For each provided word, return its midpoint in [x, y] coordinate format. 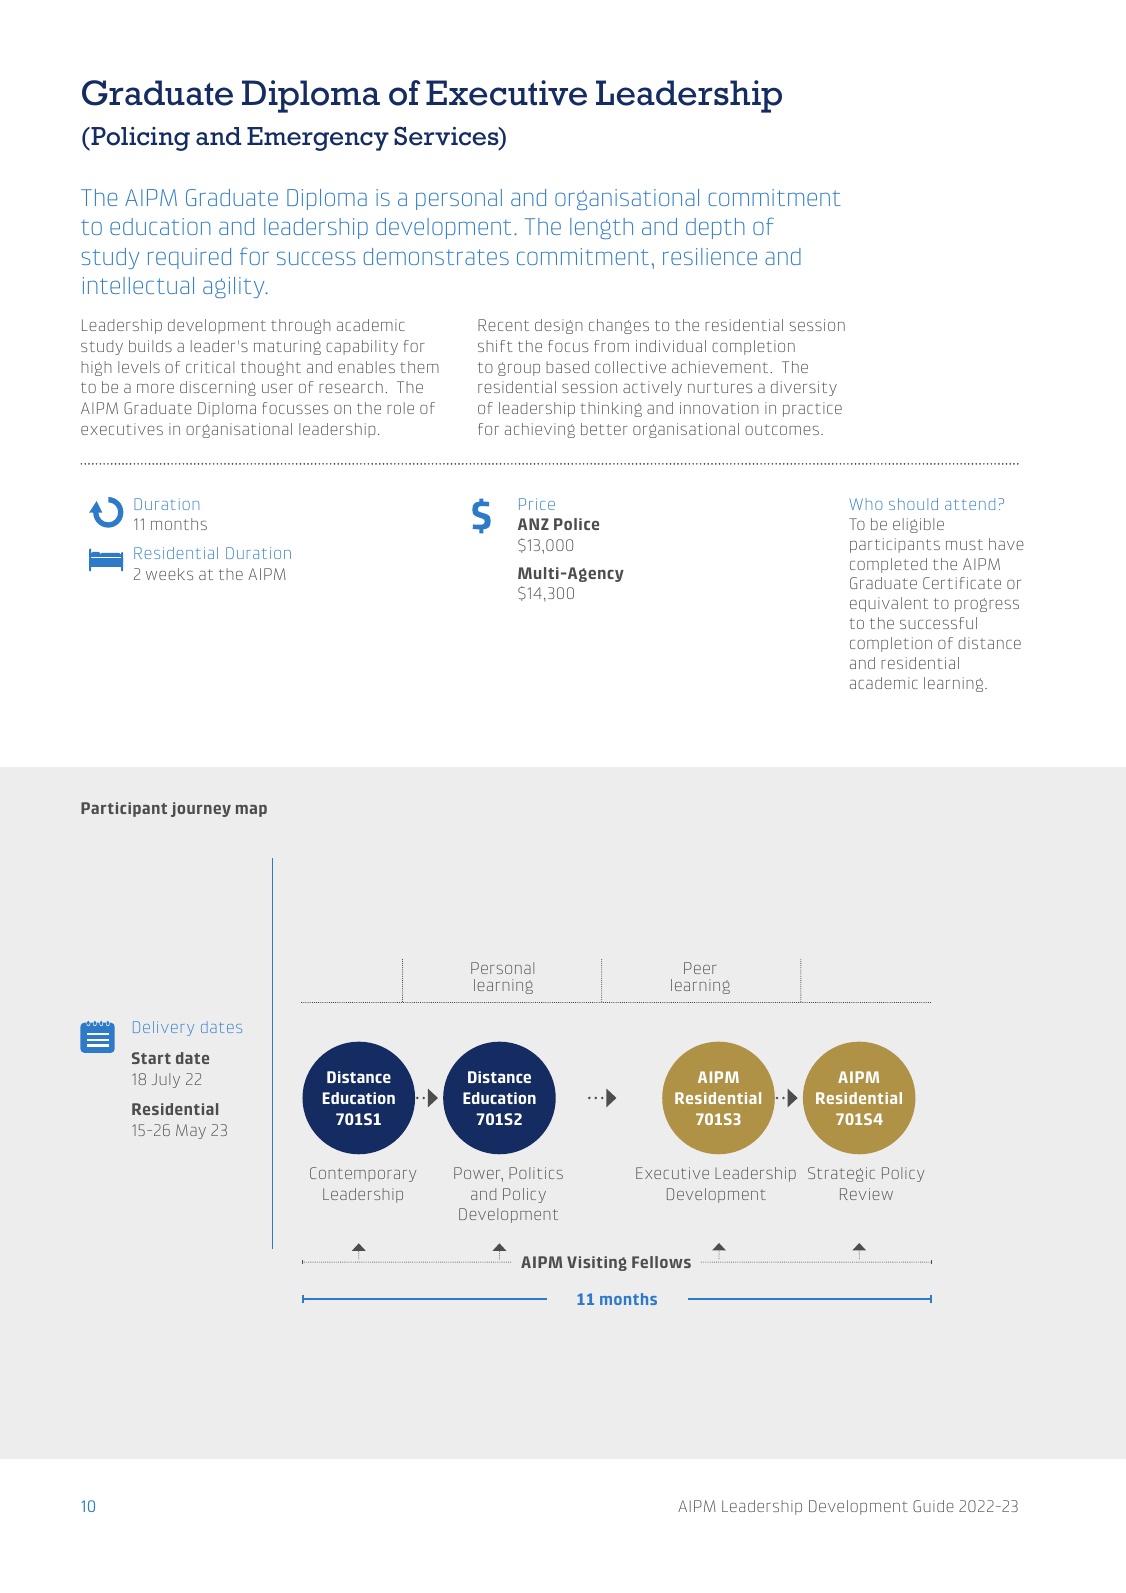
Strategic [841, 1174]
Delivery [163, 1028]
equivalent [889, 604]
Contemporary [363, 1174]
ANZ [533, 524]
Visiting [597, 1263]
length [601, 228]
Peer [700, 968]
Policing [139, 139]
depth [715, 228]
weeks [169, 574]
